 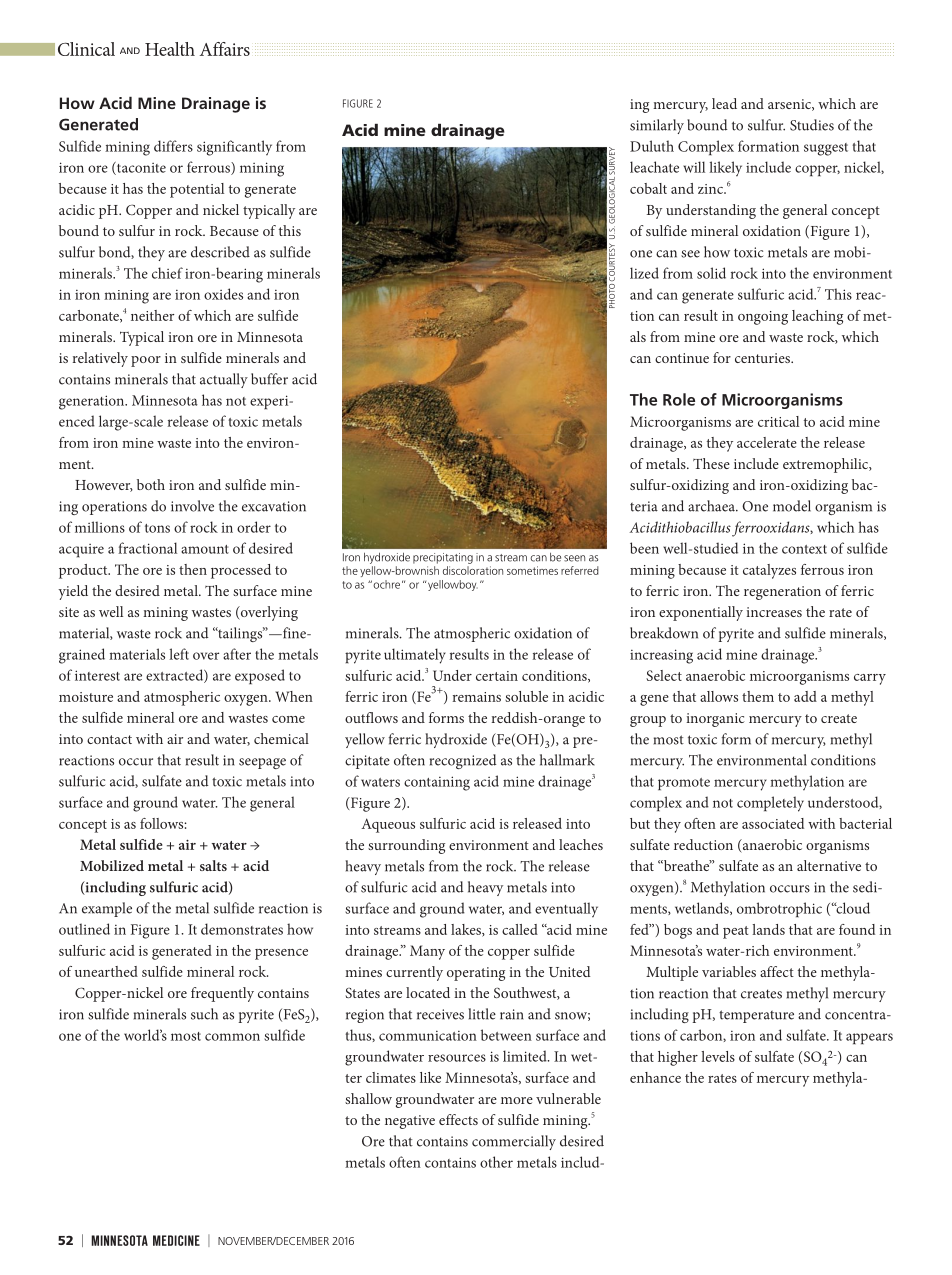 What do you see at coordinates (204, 1014) in the screenshot?
I see `such` at bounding box center [204, 1014].
